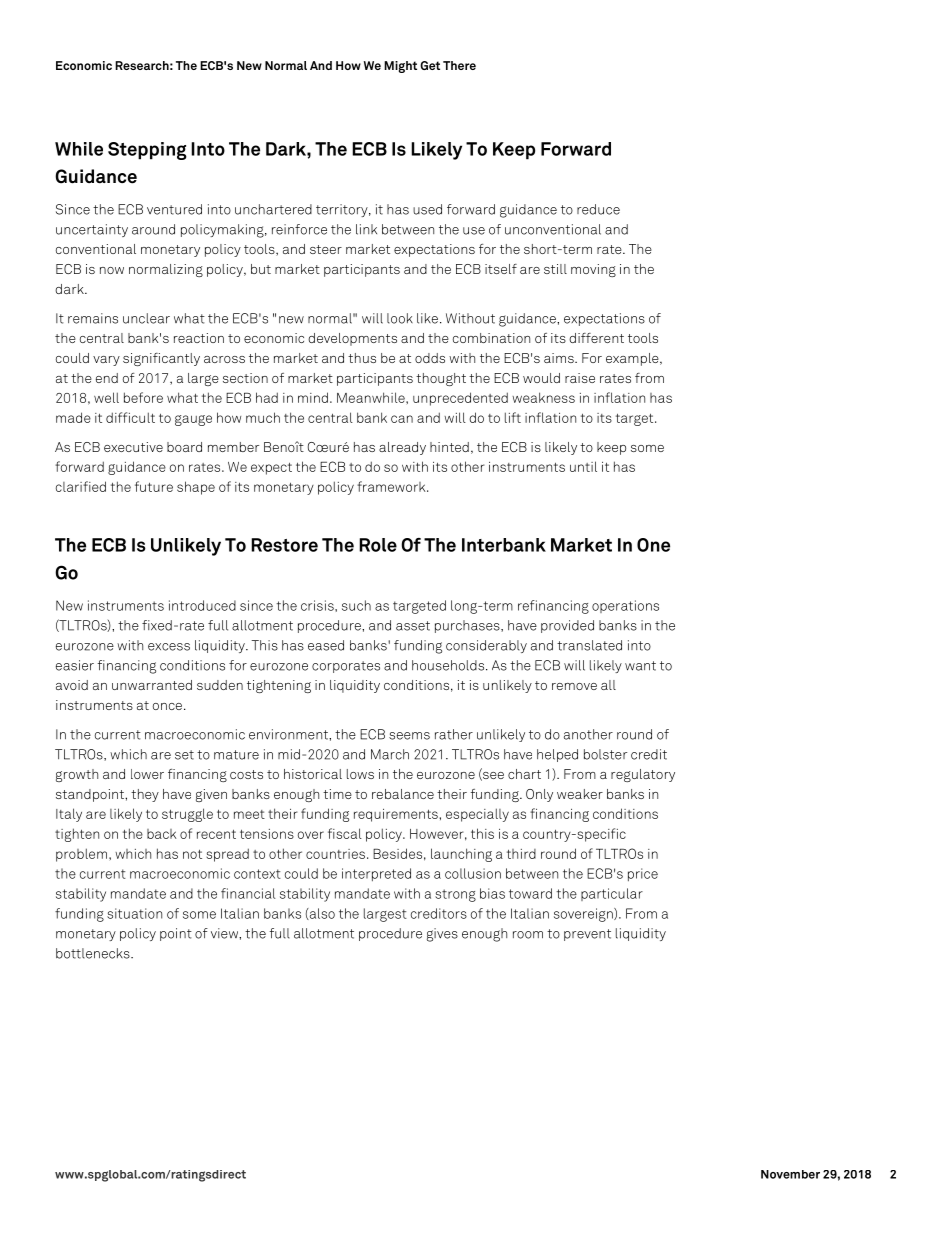 The image size is (952, 1233). Describe the element at coordinates (625, 606) in the image. I see `operations` at that location.
